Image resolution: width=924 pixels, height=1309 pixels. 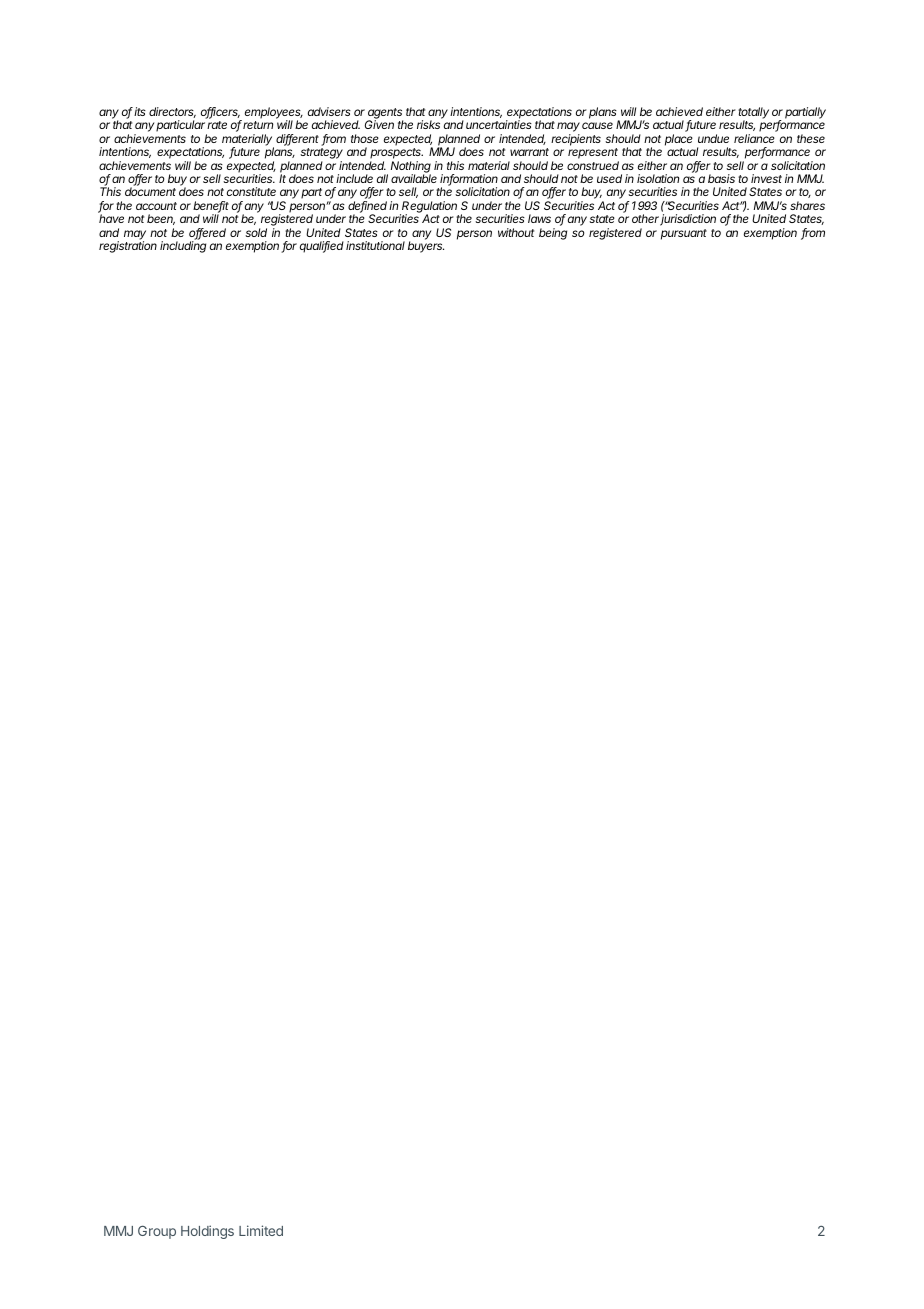 I want to click on buyers, so click(x=426, y=247).
